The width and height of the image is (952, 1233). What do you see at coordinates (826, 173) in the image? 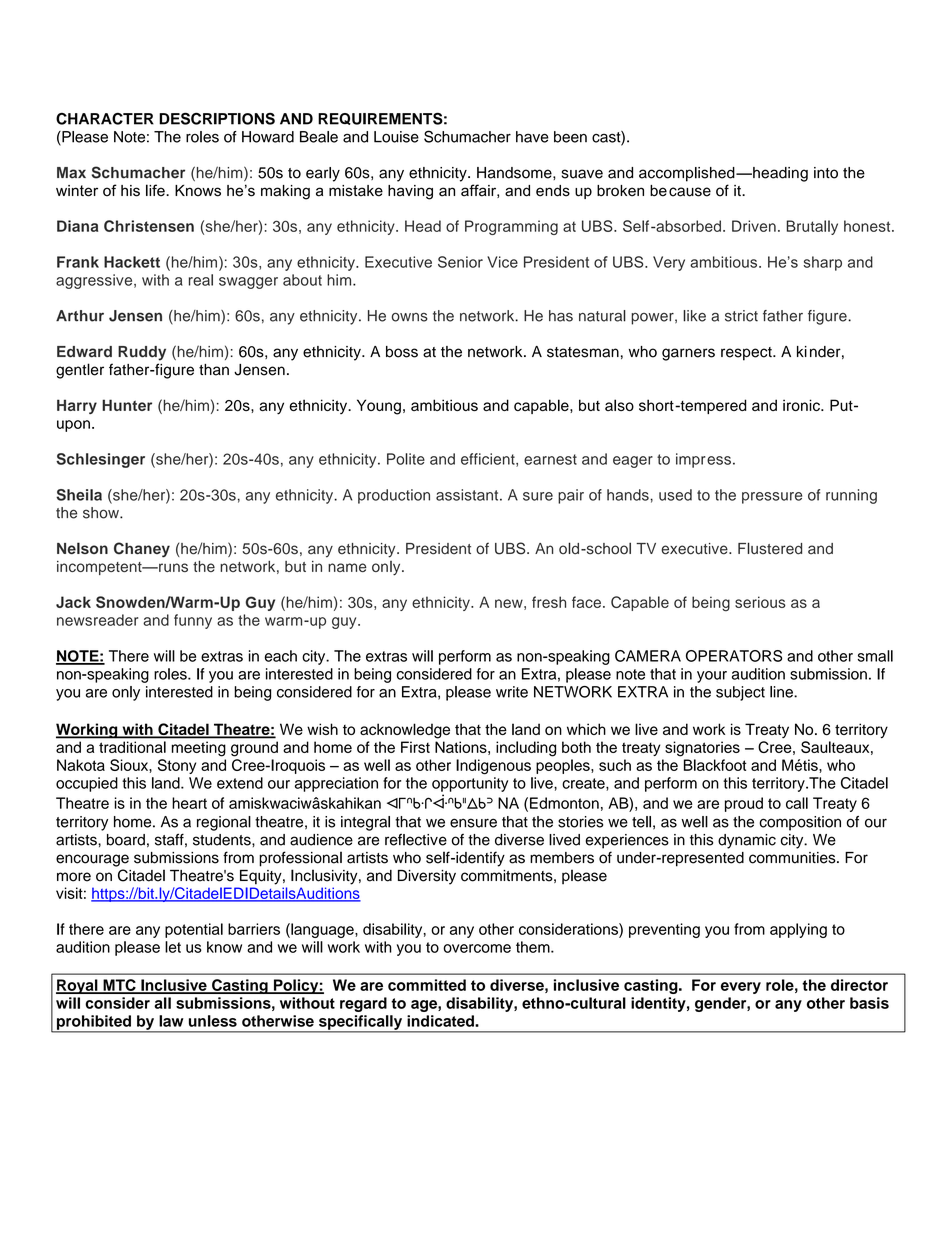
I see `into` at bounding box center [826, 173].
